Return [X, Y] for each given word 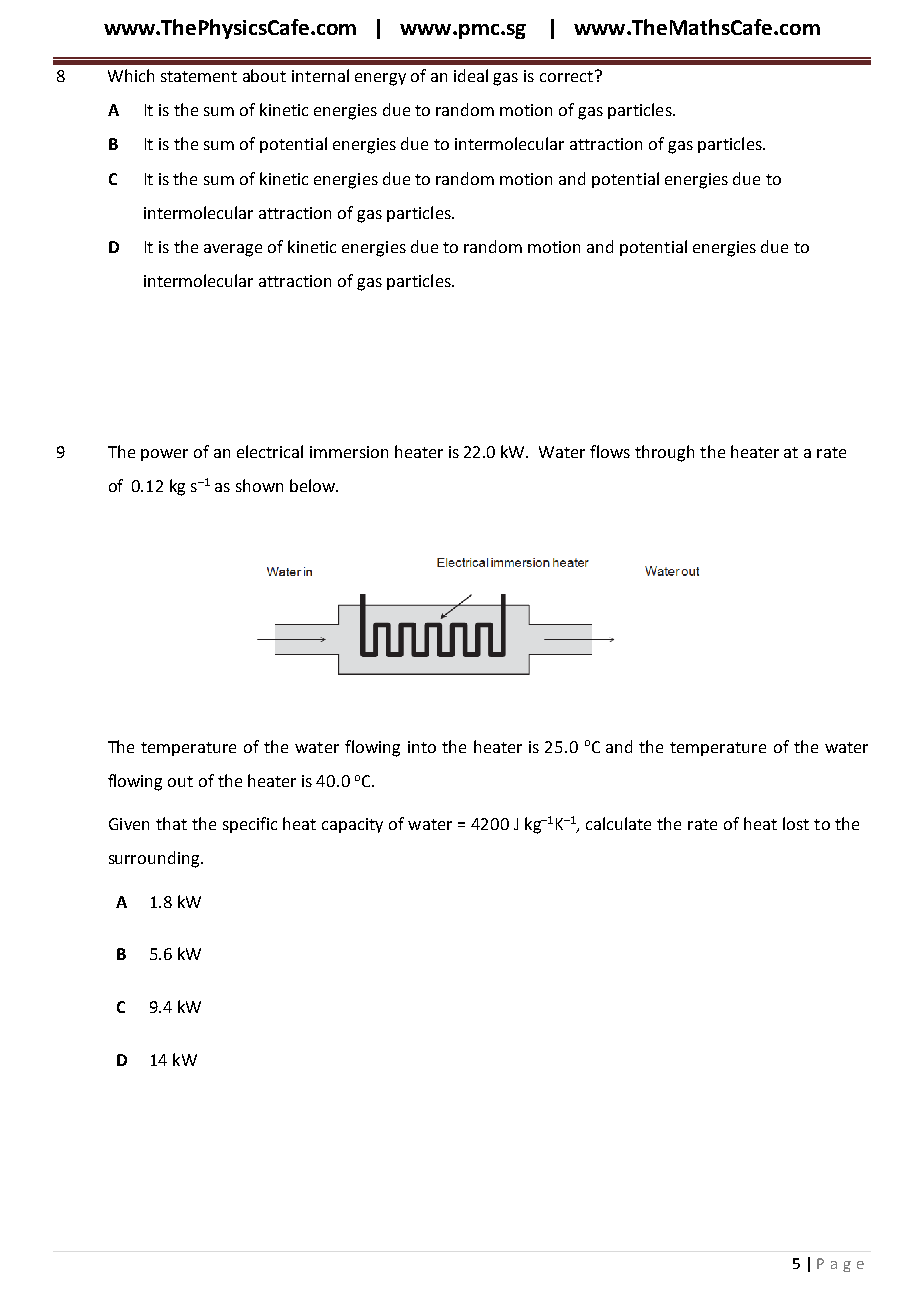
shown [259, 485]
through [664, 453]
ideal [471, 75]
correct [566, 76]
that [171, 823]
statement [199, 76]
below [314, 485]
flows [610, 451]
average [233, 250]
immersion [349, 452]
